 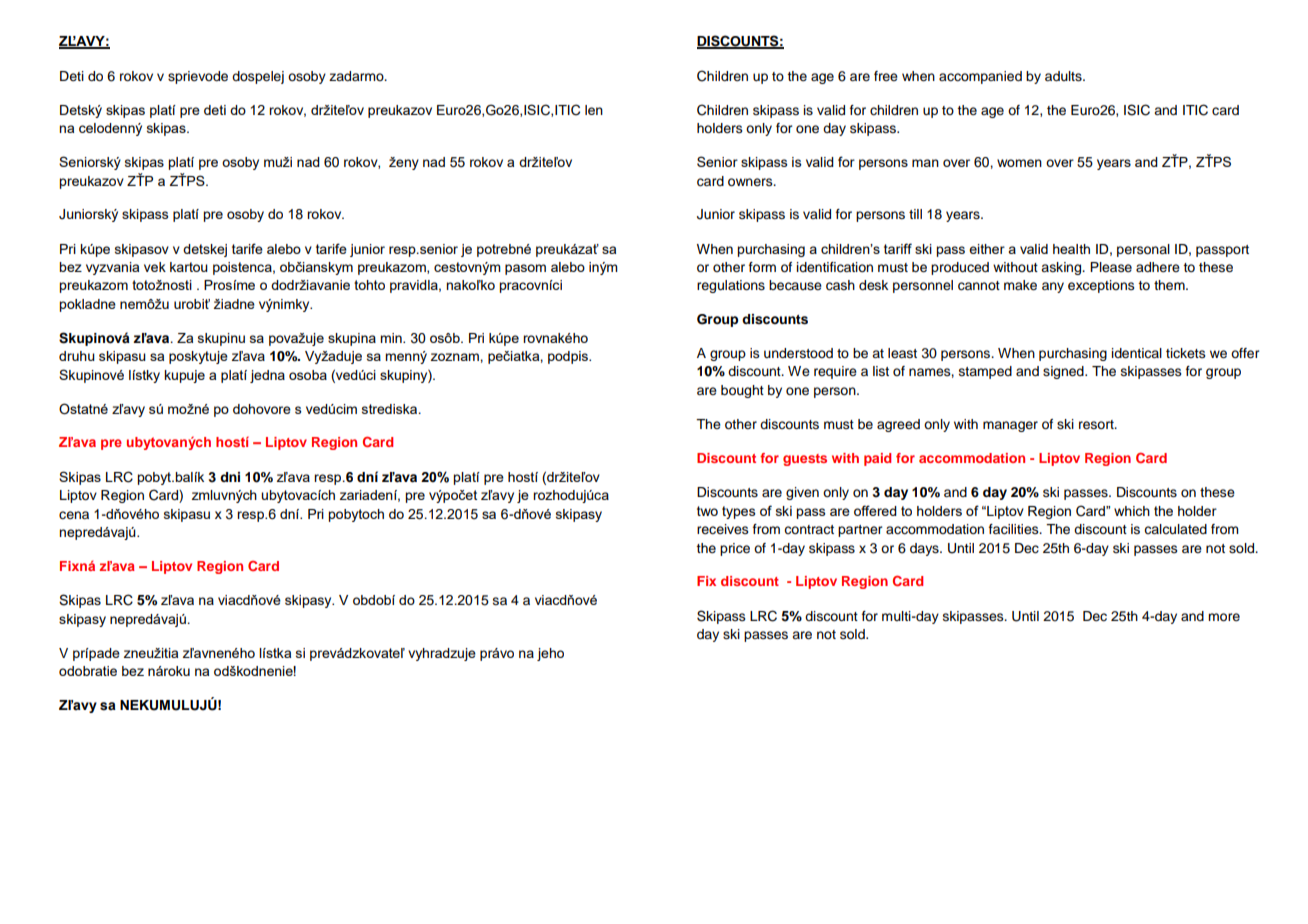 I want to click on receives, so click(x=723, y=529).
